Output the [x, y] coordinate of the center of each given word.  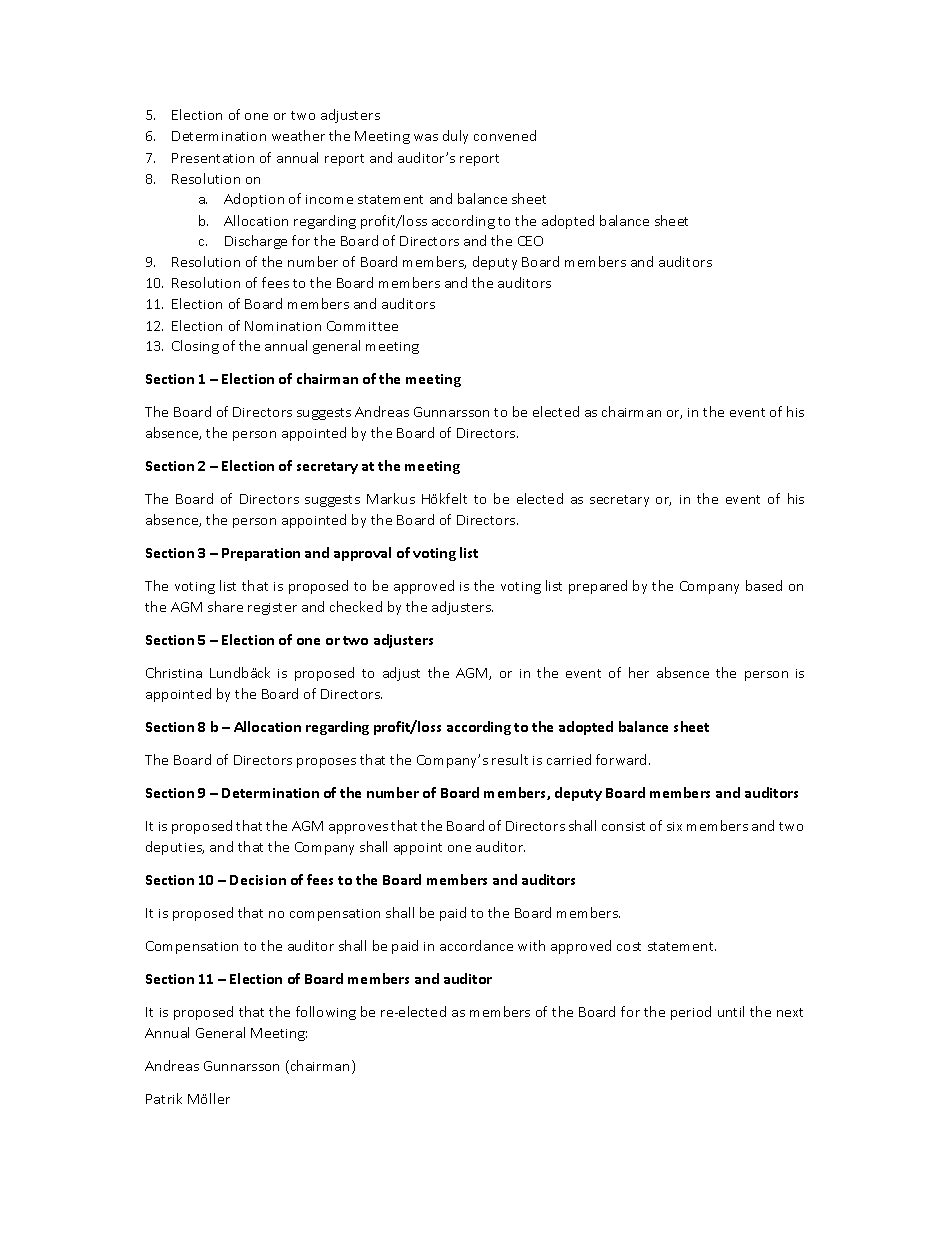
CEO [530, 241]
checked [356, 606]
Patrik [164, 1098]
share [225, 606]
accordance [476, 945]
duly [455, 137]
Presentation [213, 158]
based [764, 585]
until [731, 1011]
